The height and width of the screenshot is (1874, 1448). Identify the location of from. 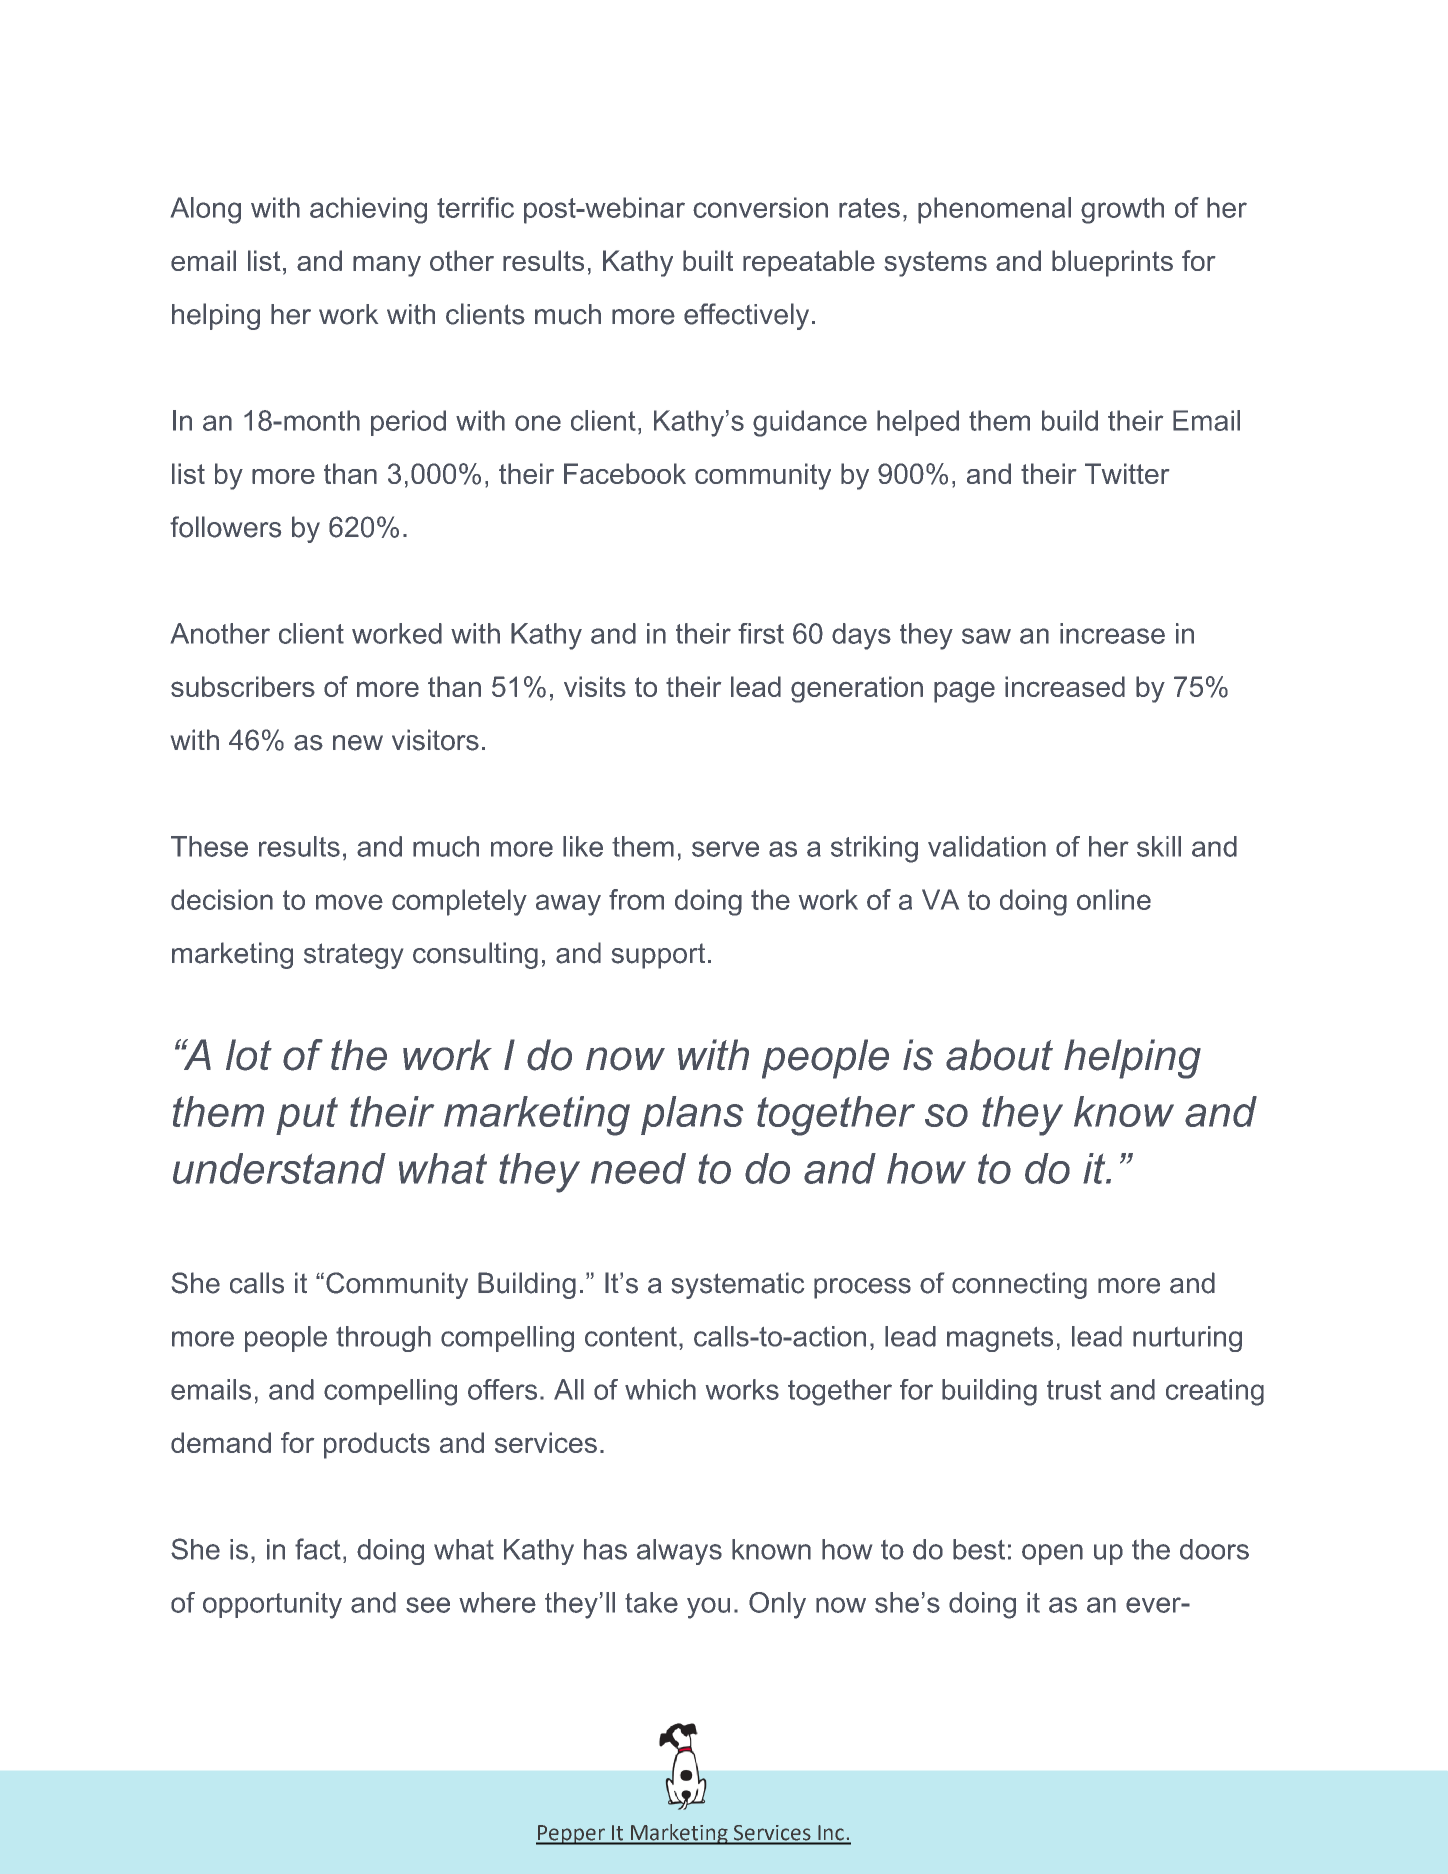
(636, 899).
